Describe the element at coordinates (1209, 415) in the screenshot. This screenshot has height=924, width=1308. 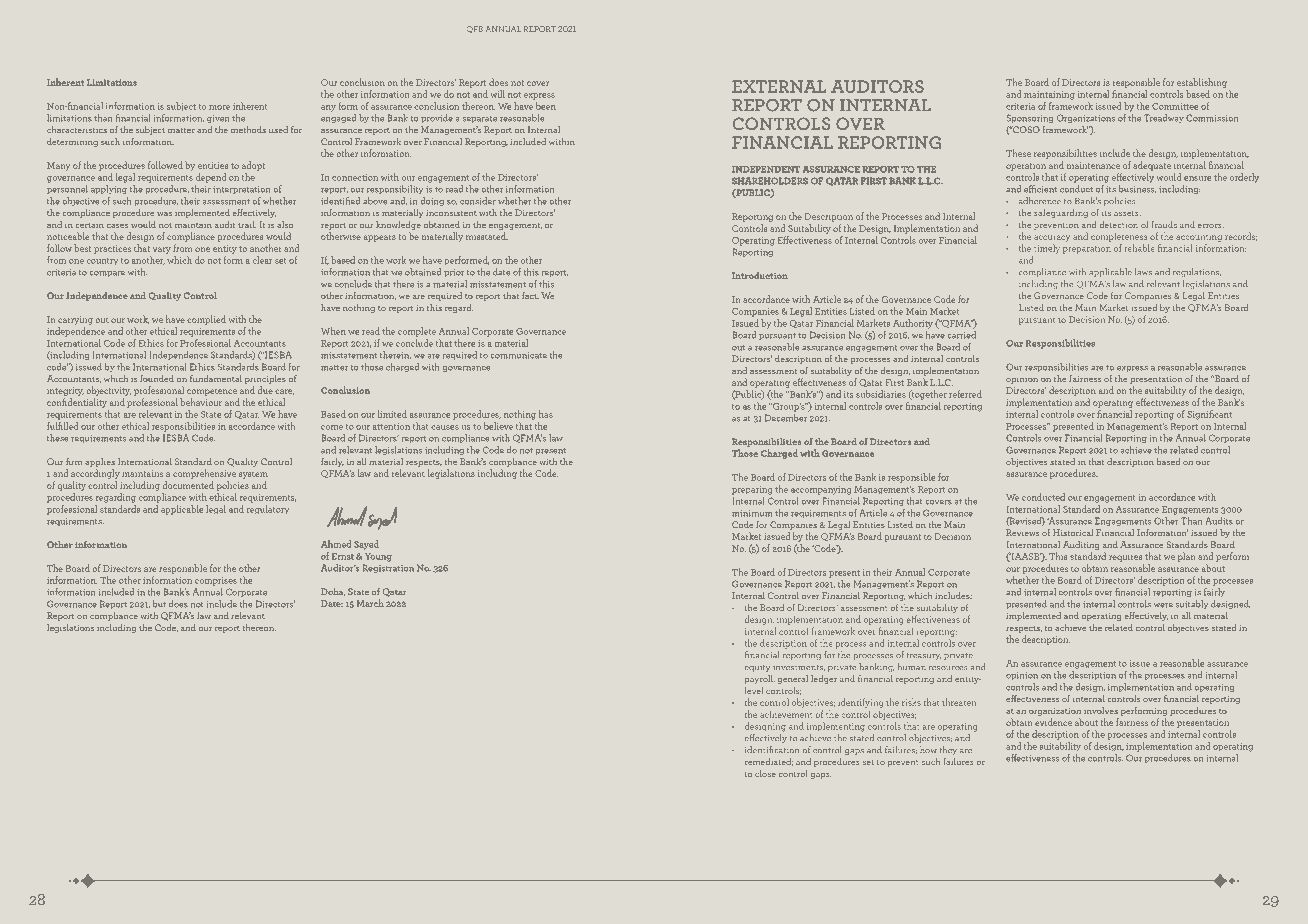
I see `Significant` at that location.
